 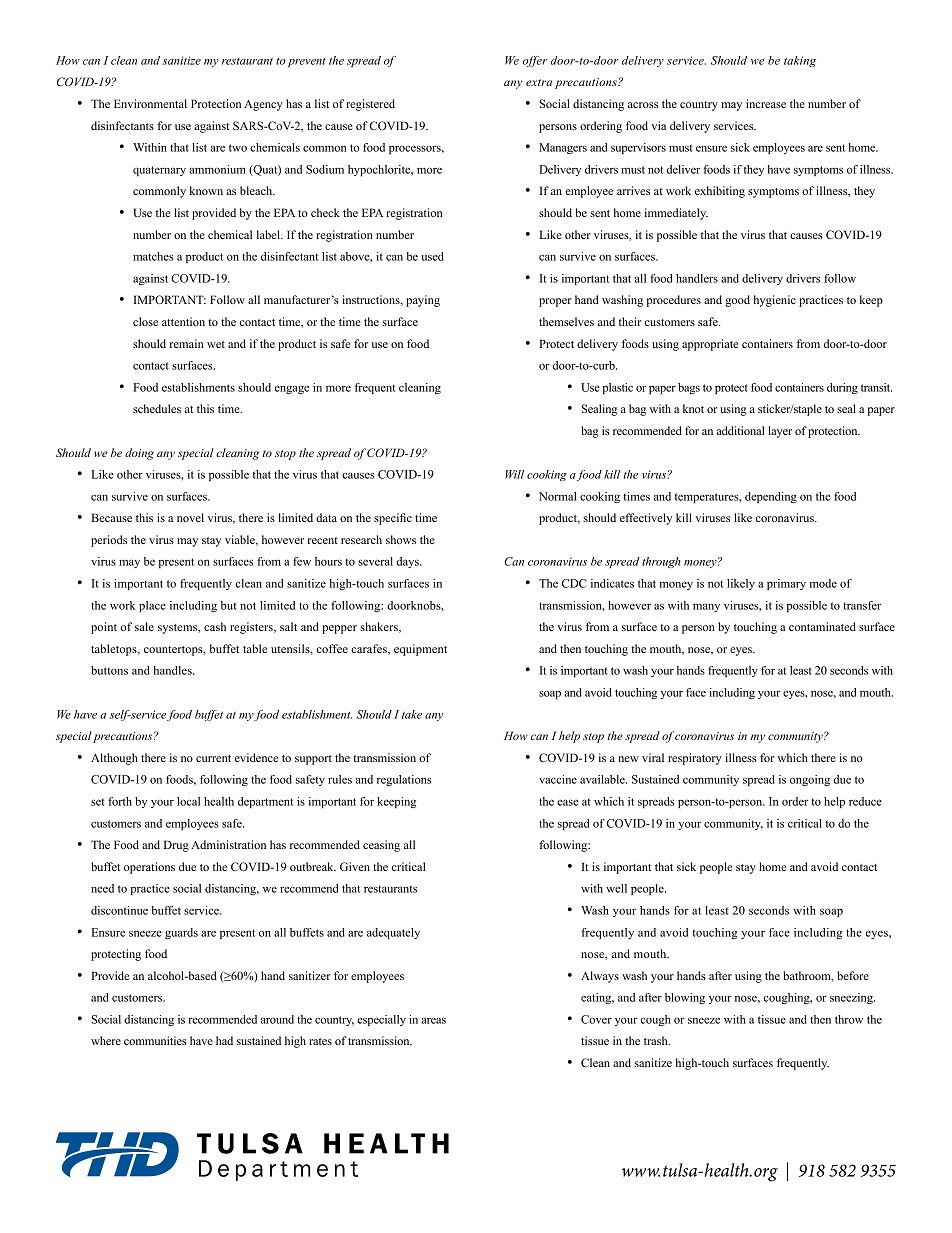 What do you see at coordinates (409, 562) in the screenshot?
I see `days` at bounding box center [409, 562].
